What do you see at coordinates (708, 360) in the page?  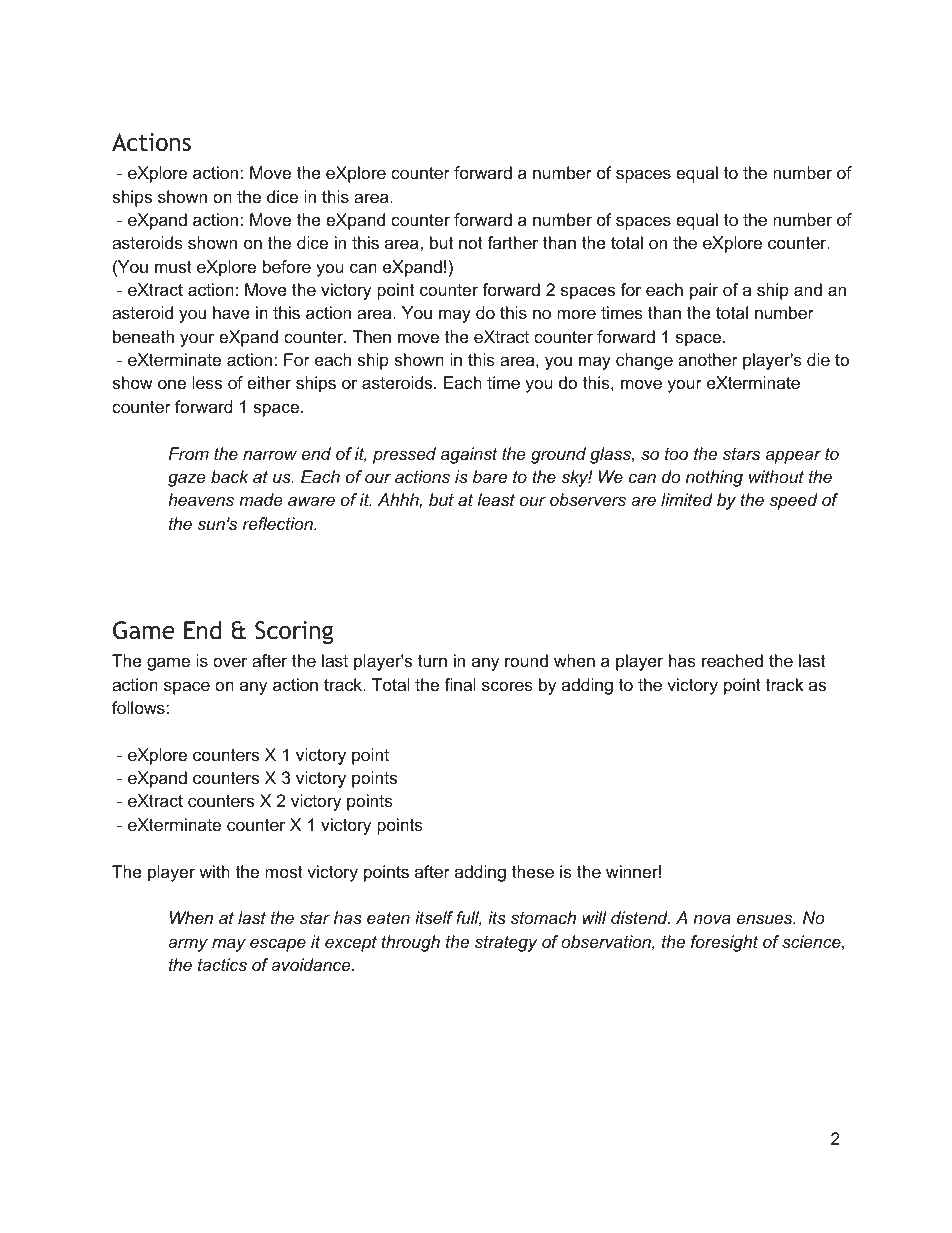 I see `another` at bounding box center [708, 360].
